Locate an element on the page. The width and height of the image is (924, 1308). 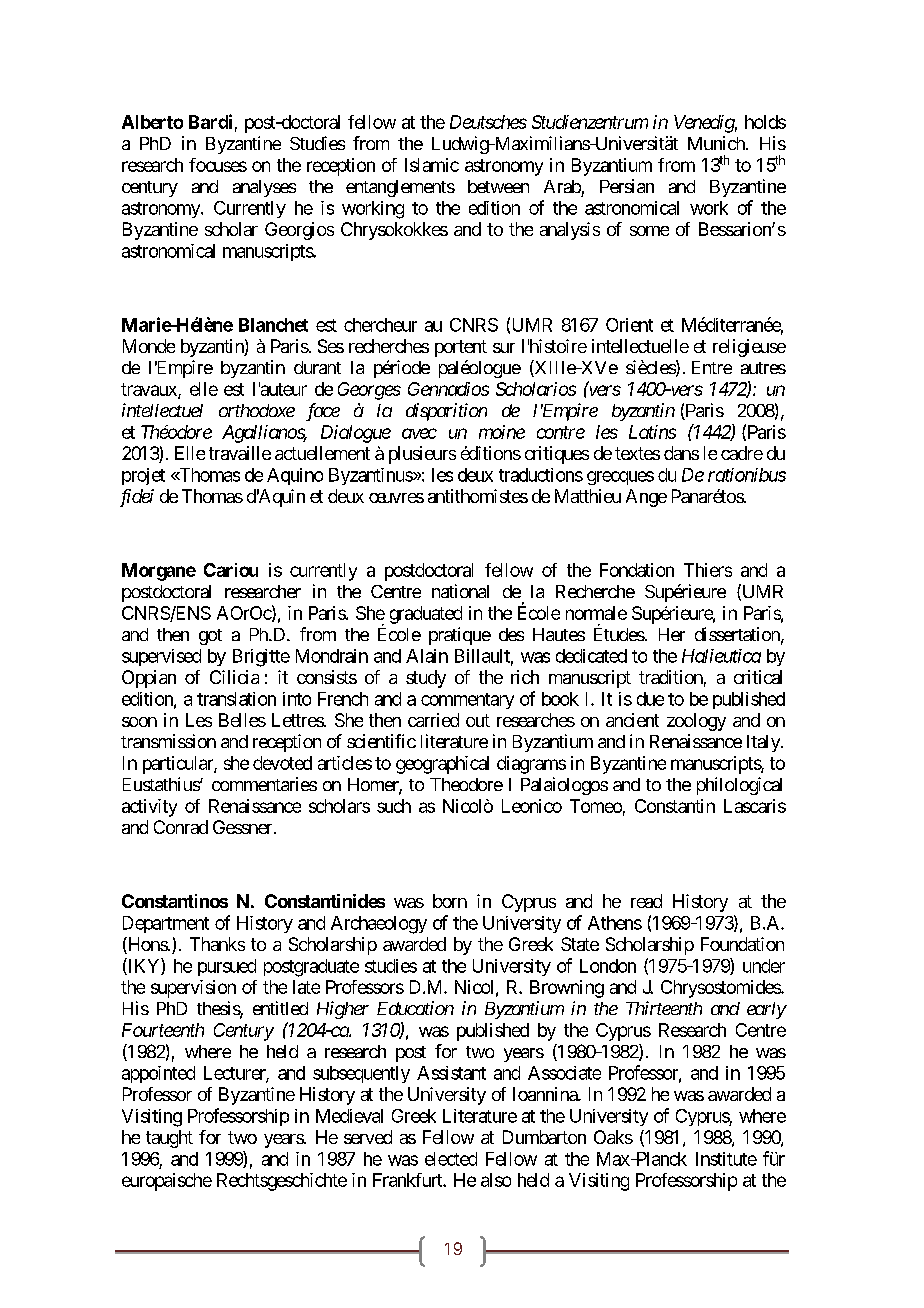
focuses is located at coordinates (218, 165).
